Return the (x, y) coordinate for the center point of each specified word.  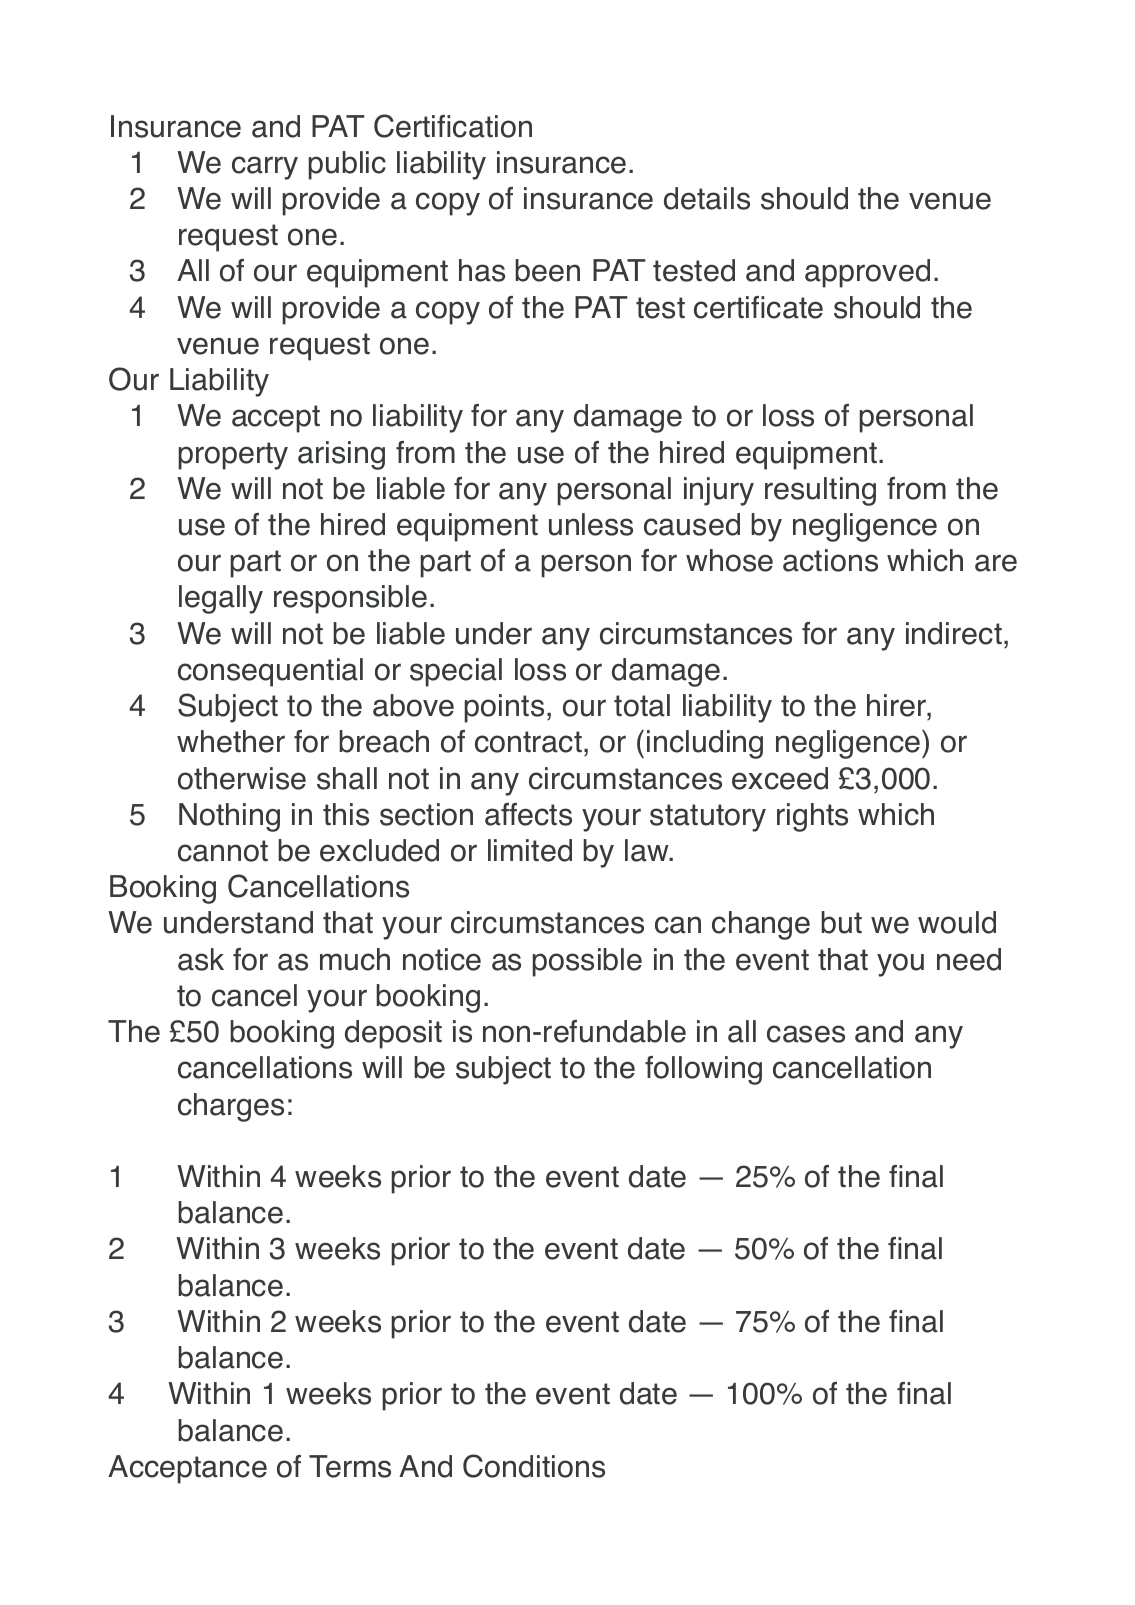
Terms (350, 1466)
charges (231, 1107)
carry (265, 168)
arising (341, 455)
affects (528, 814)
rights (812, 817)
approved (867, 273)
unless (591, 524)
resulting (820, 491)
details (707, 198)
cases (806, 1034)
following (703, 1070)
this (346, 814)
